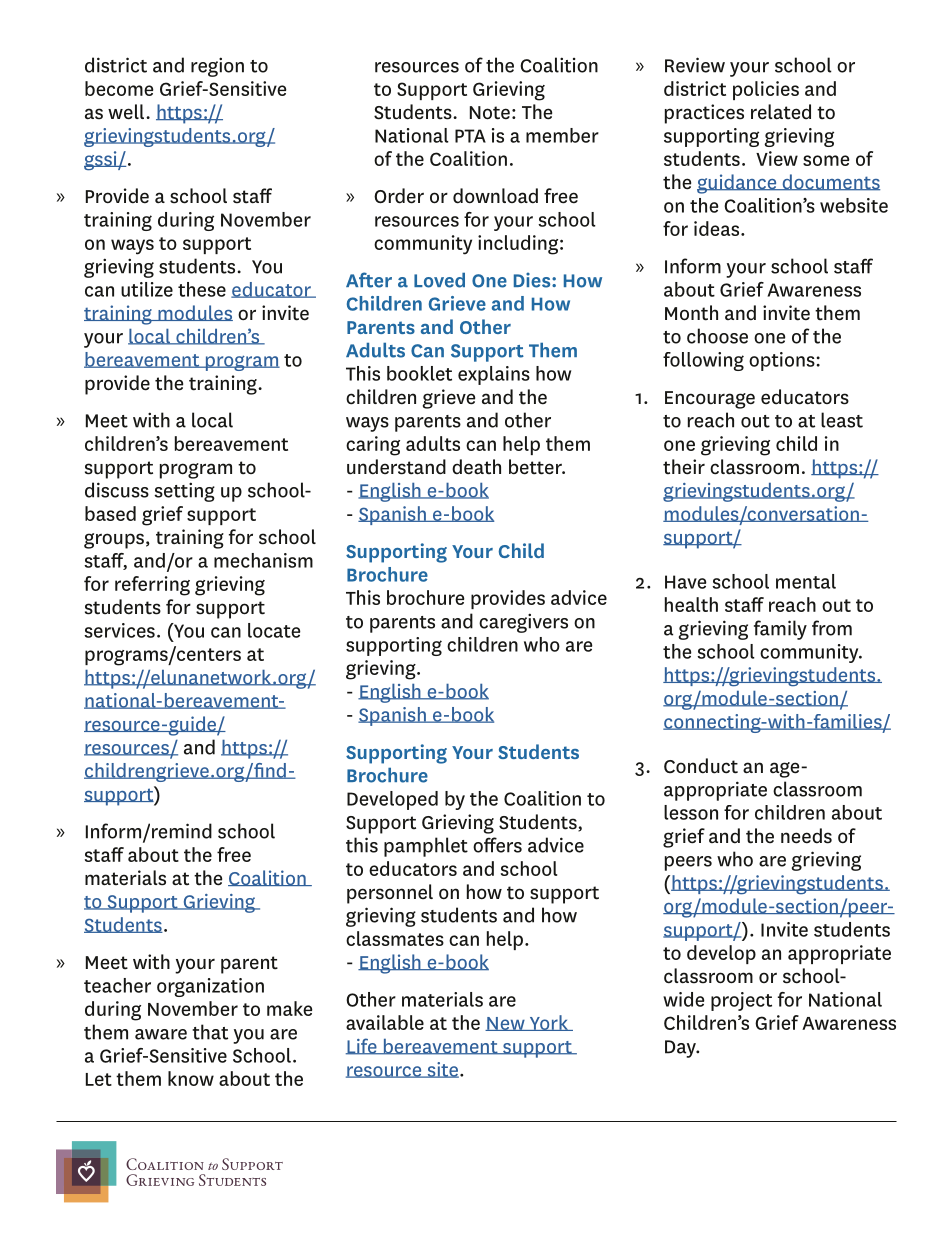 The height and width of the image is (1233, 952). I want to click on policies, so click(766, 90).
